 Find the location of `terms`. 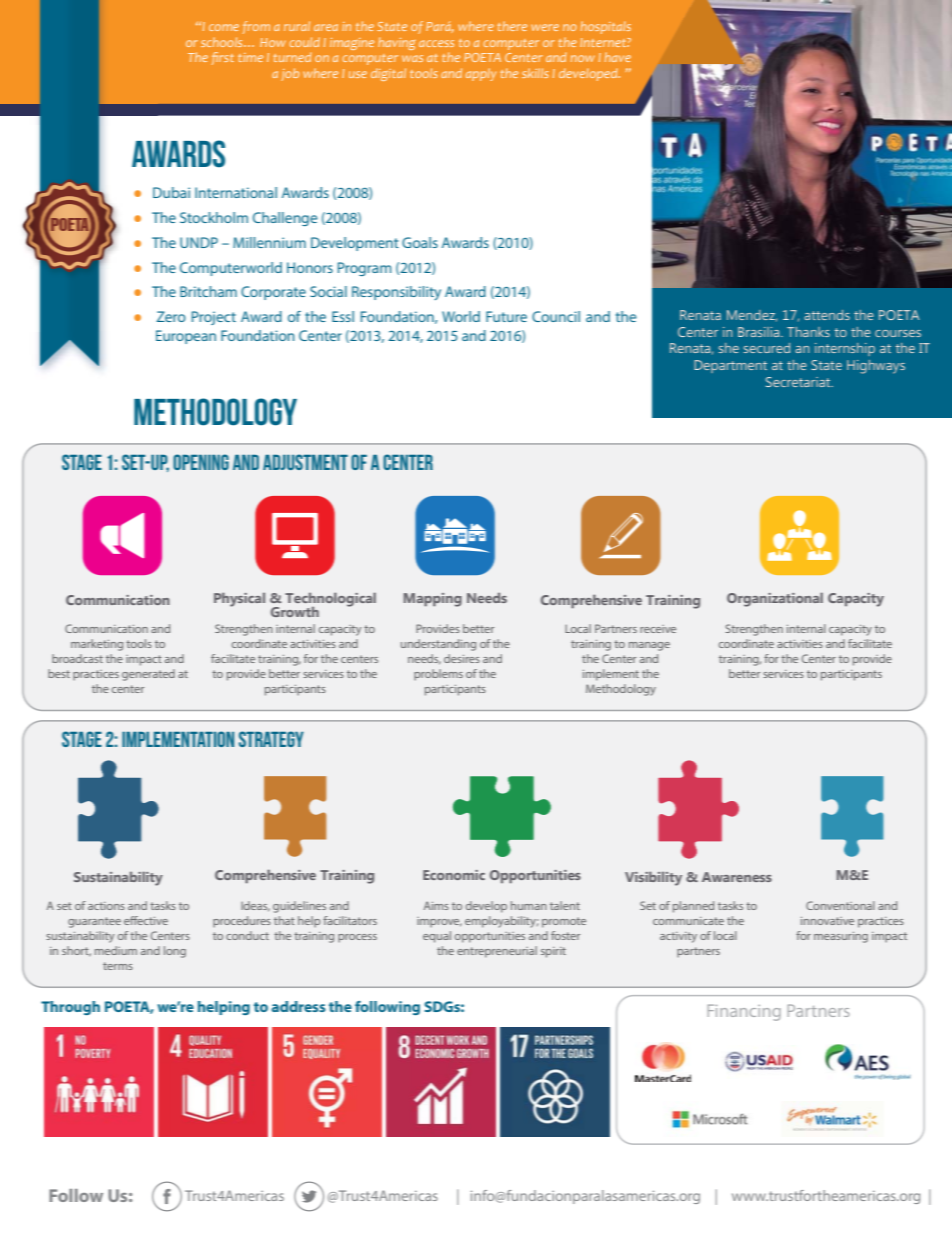

terms is located at coordinates (118, 966).
